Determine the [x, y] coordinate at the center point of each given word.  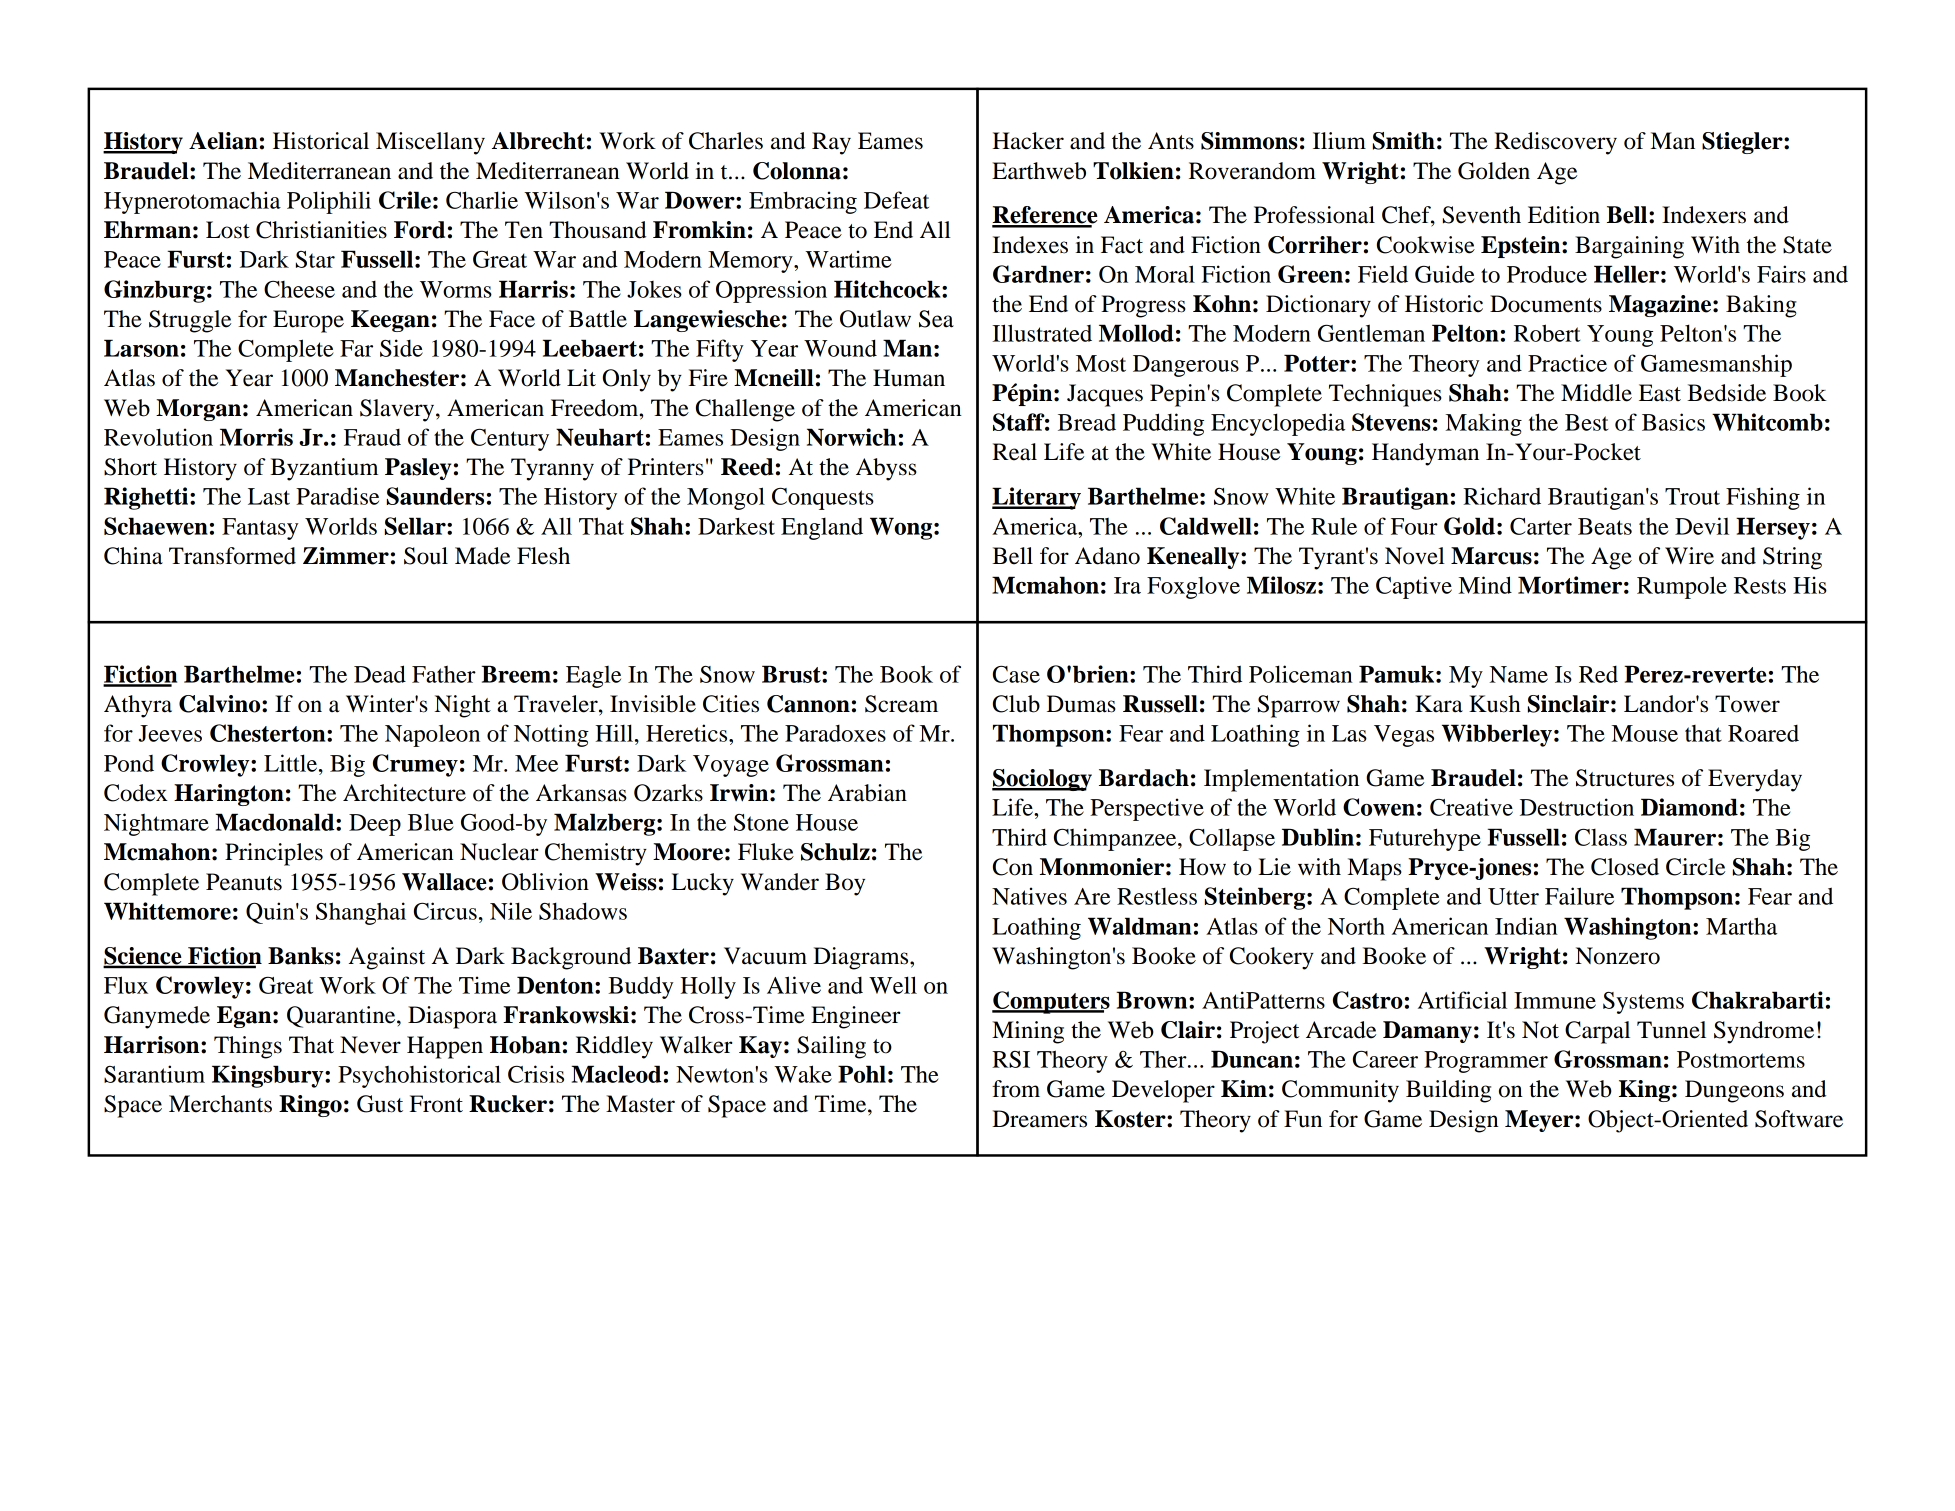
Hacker [1028, 141]
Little [292, 763]
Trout [1692, 496]
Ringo [310, 1106]
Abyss [886, 469]
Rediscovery [1555, 143]
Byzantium [324, 469]
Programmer [1486, 1062]
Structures [1625, 778]
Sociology [1042, 780]
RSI [1011, 1059]
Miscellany [430, 143]
